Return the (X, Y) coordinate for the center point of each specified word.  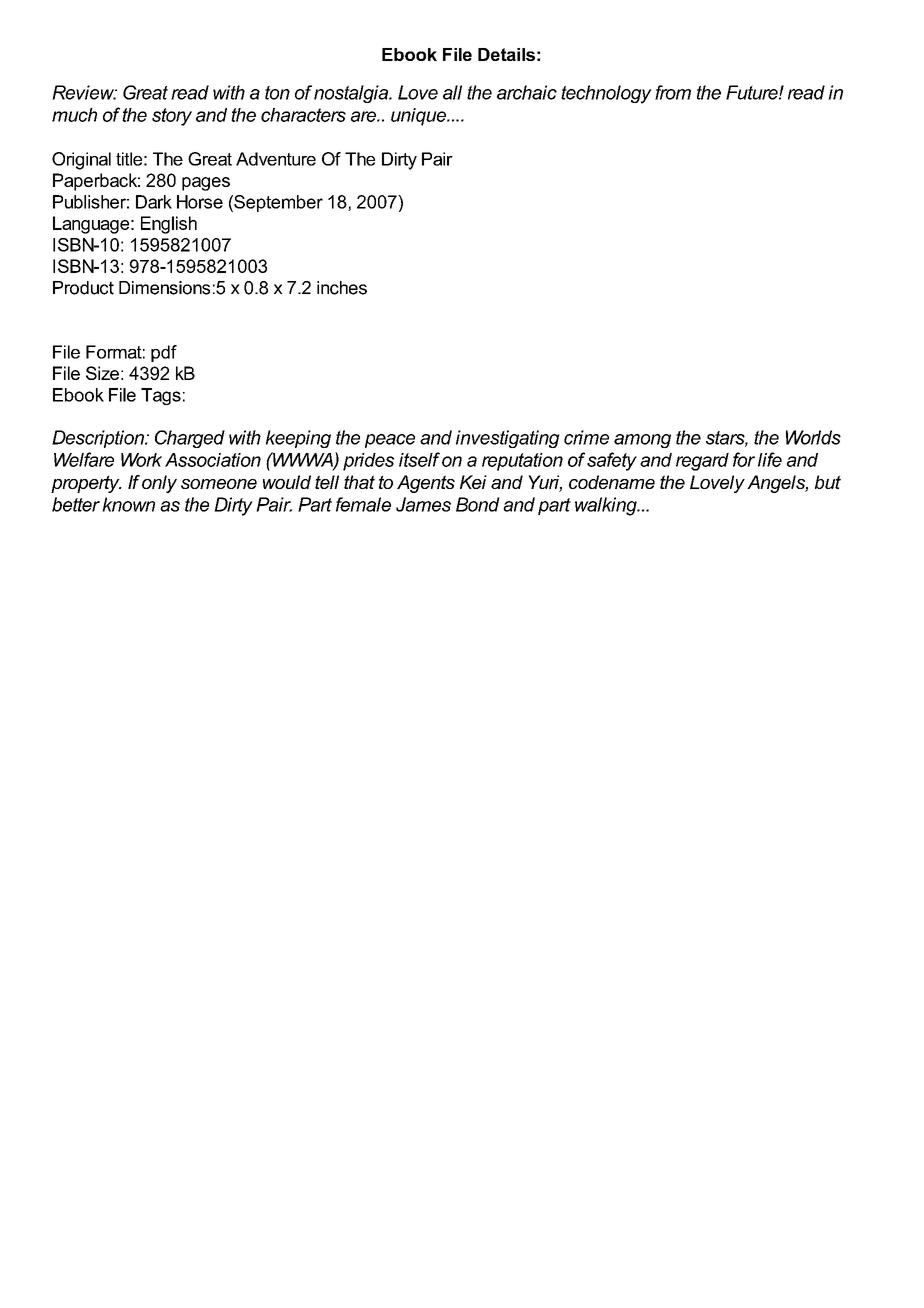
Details (506, 54)
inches (342, 288)
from (673, 92)
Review (84, 92)
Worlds (813, 437)
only (159, 484)
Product (83, 288)
